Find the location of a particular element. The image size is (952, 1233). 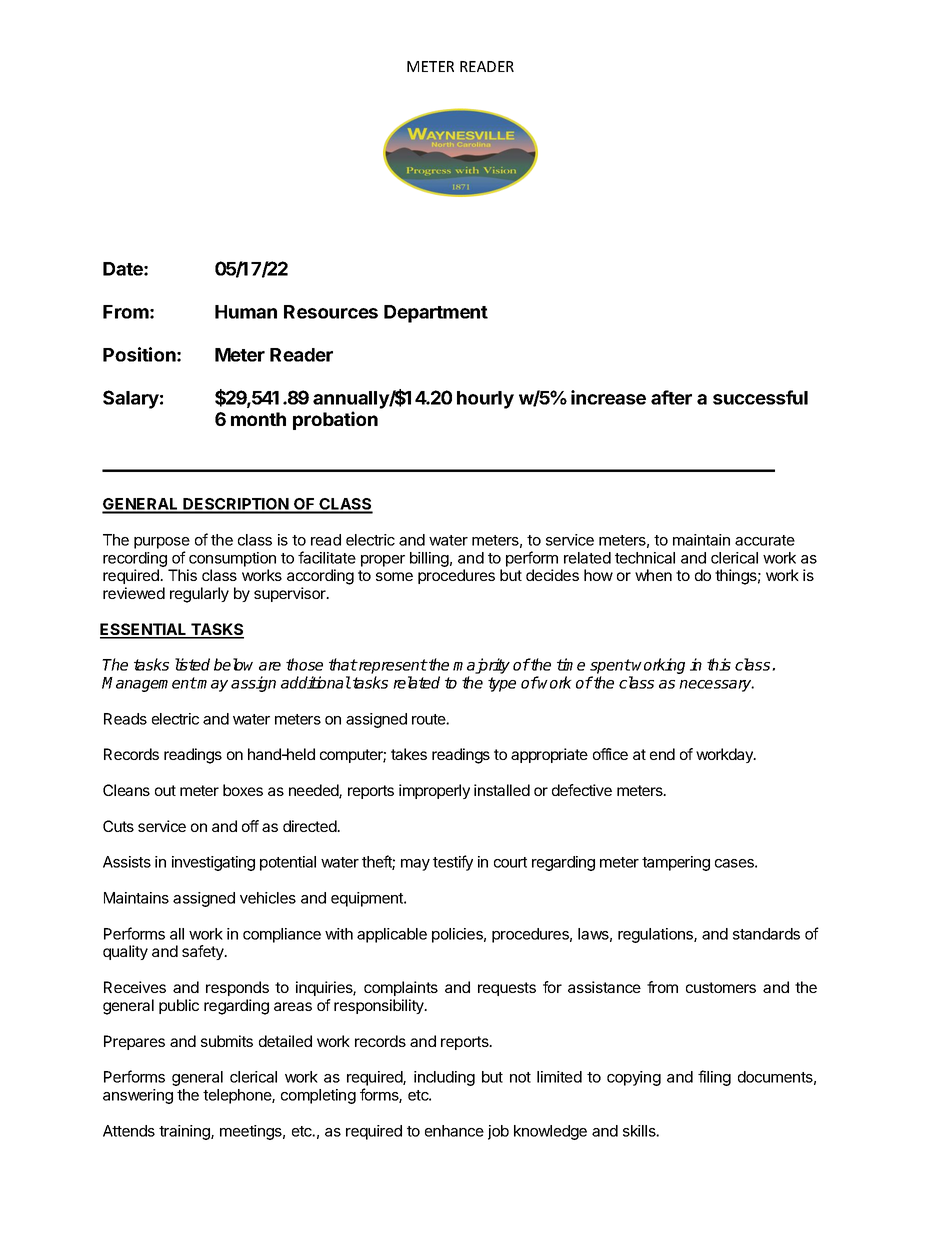

enhance is located at coordinates (454, 1131).
